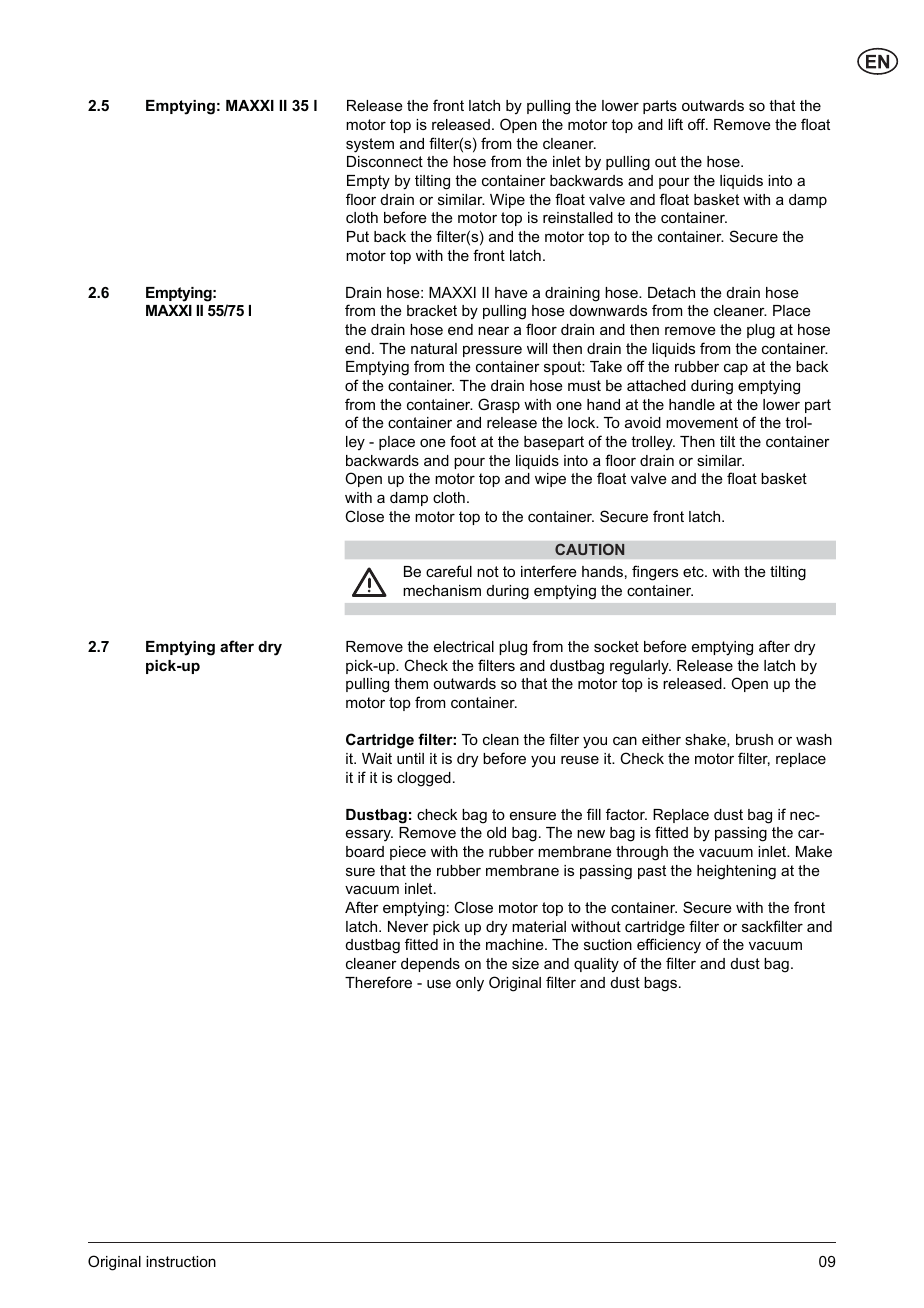 The height and width of the page is (1308, 924). I want to click on brush, so click(754, 739).
